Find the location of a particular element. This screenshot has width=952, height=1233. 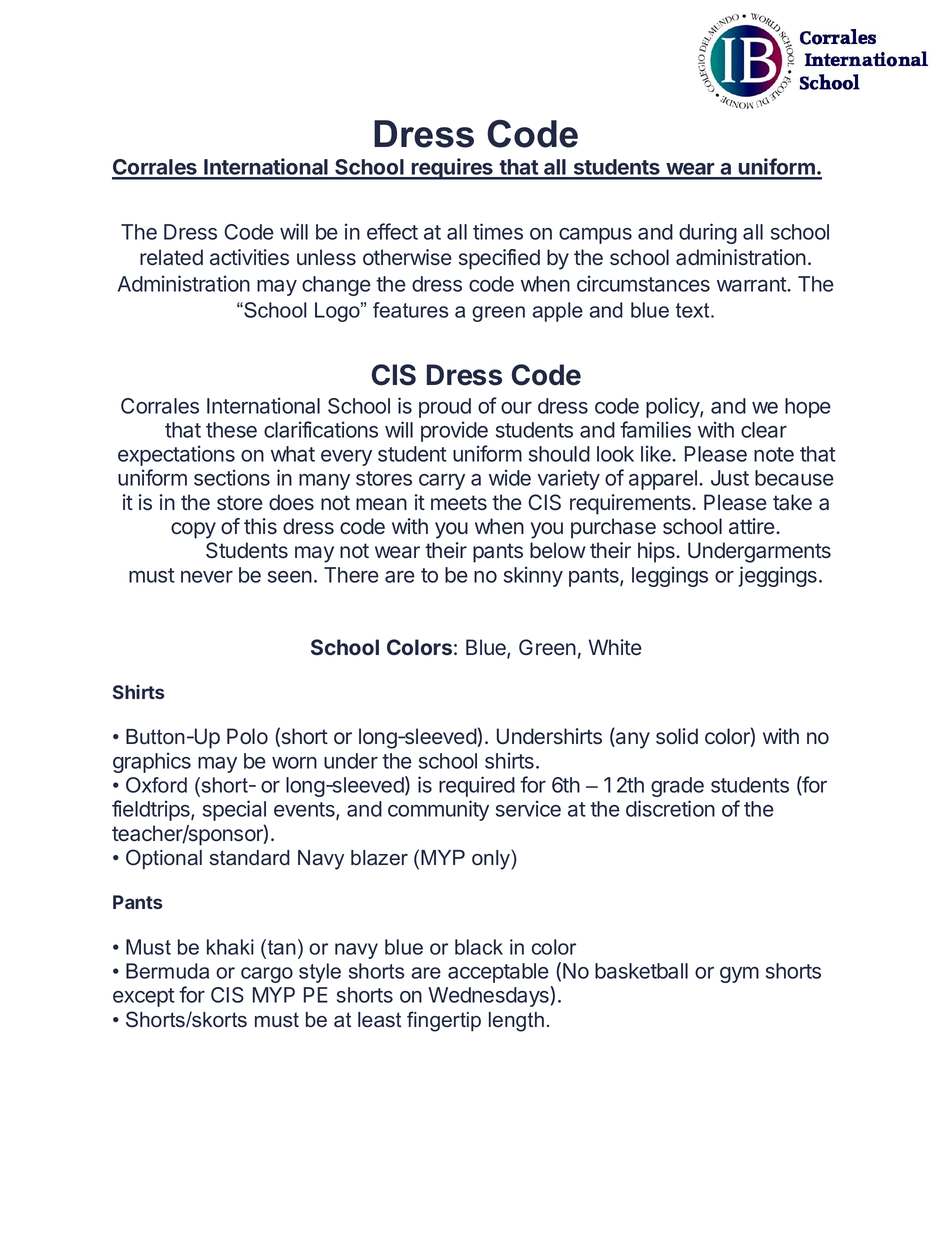

requires is located at coordinates (452, 169).
